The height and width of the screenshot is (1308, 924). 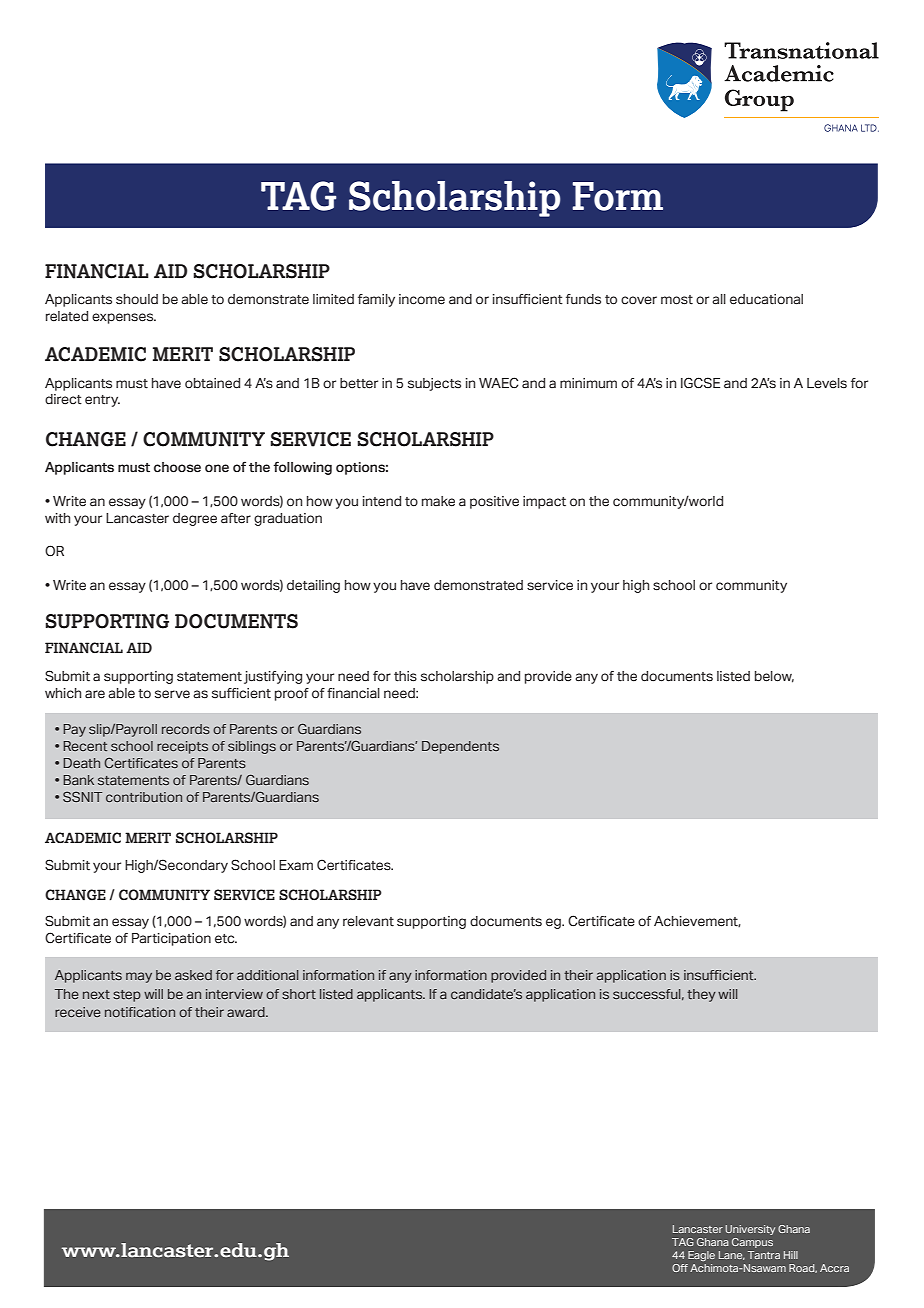 What do you see at coordinates (368, 921) in the screenshot?
I see `relevant` at bounding box center [368, 921].
